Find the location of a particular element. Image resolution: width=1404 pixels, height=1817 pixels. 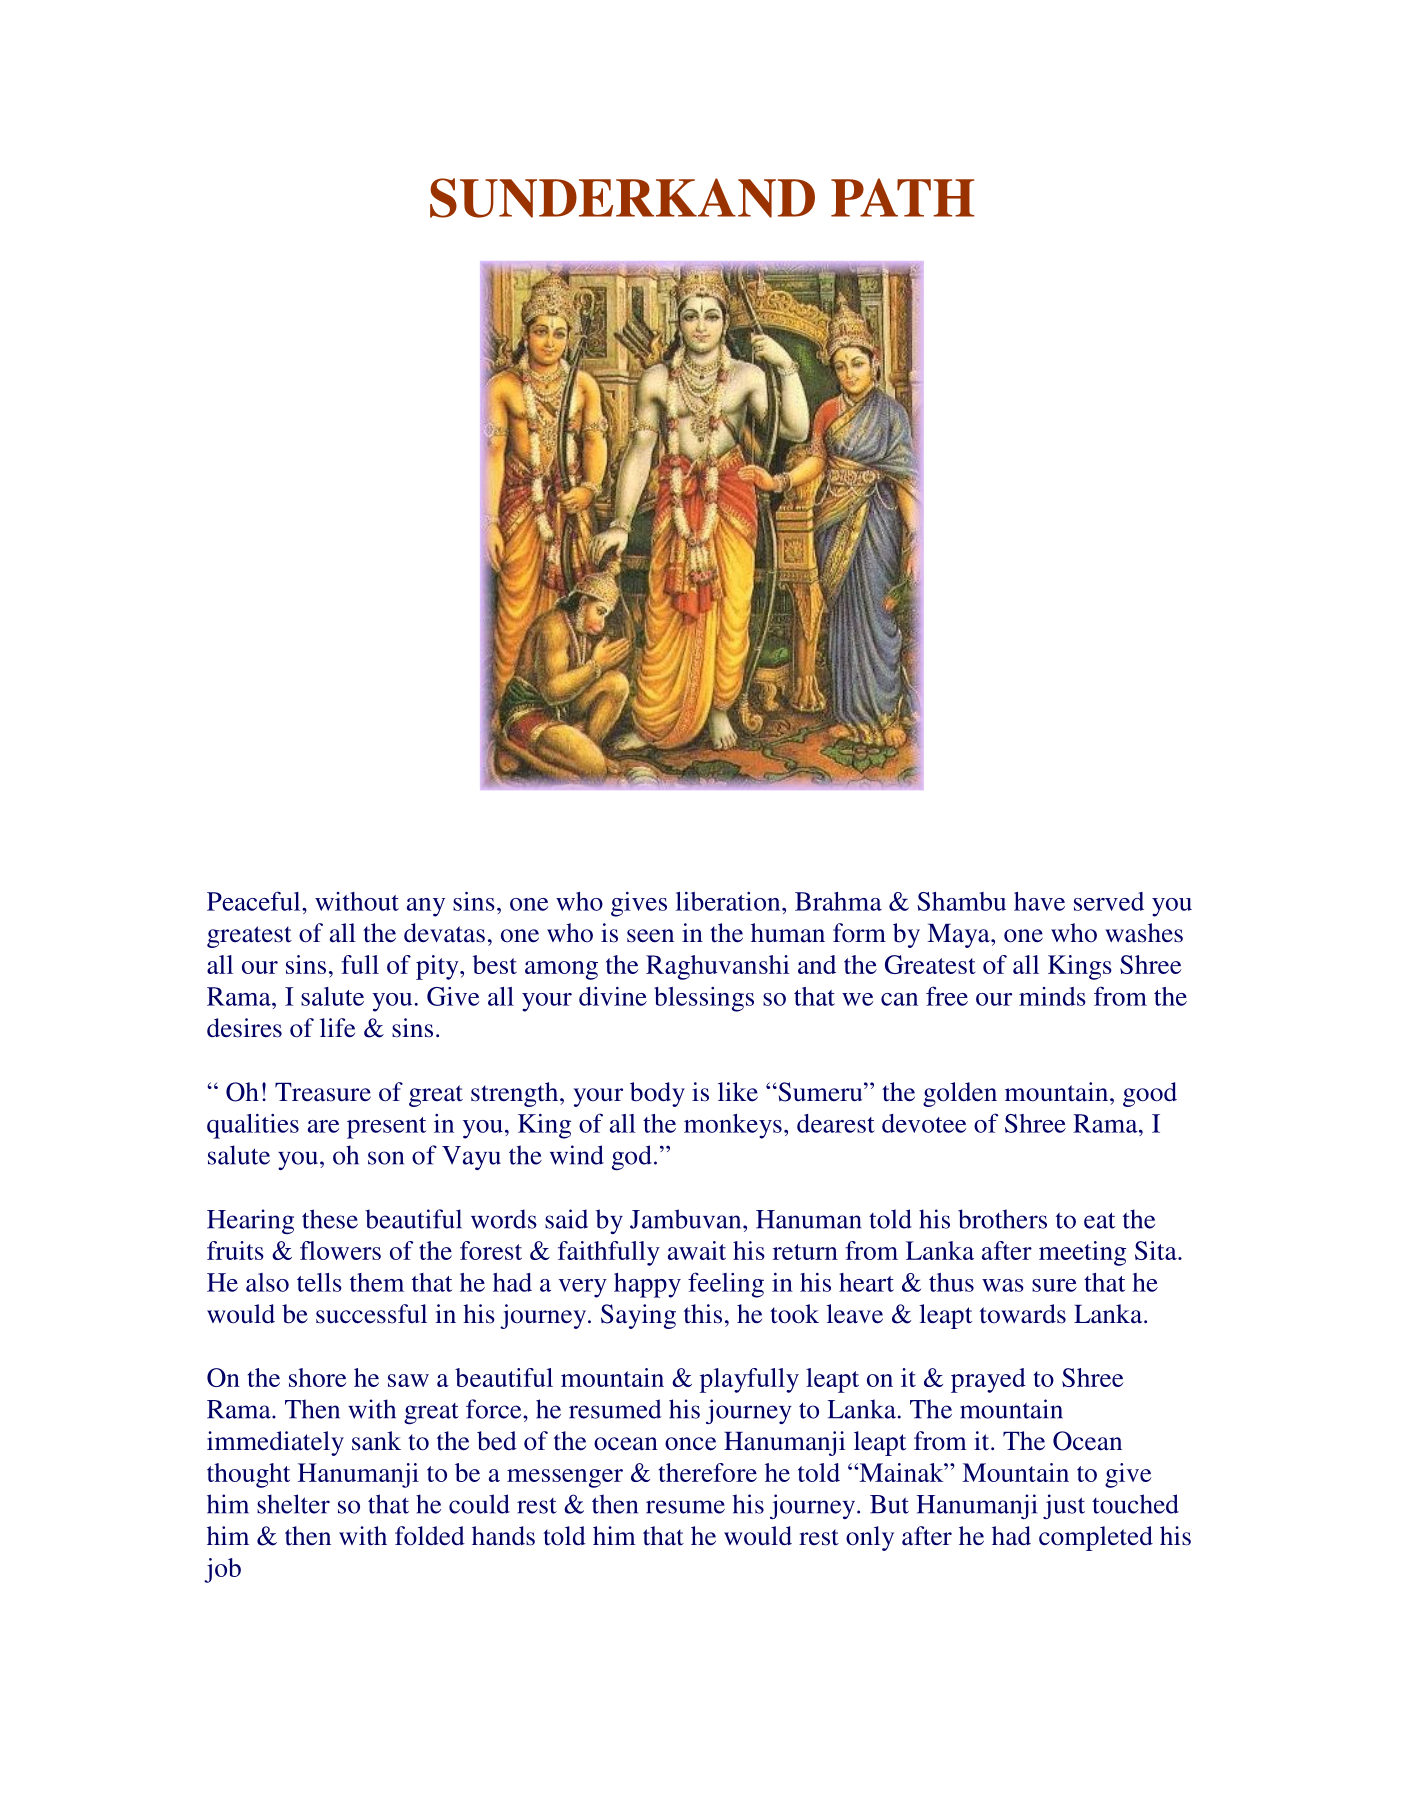

therefore is located at coordinates (708, 1472).
